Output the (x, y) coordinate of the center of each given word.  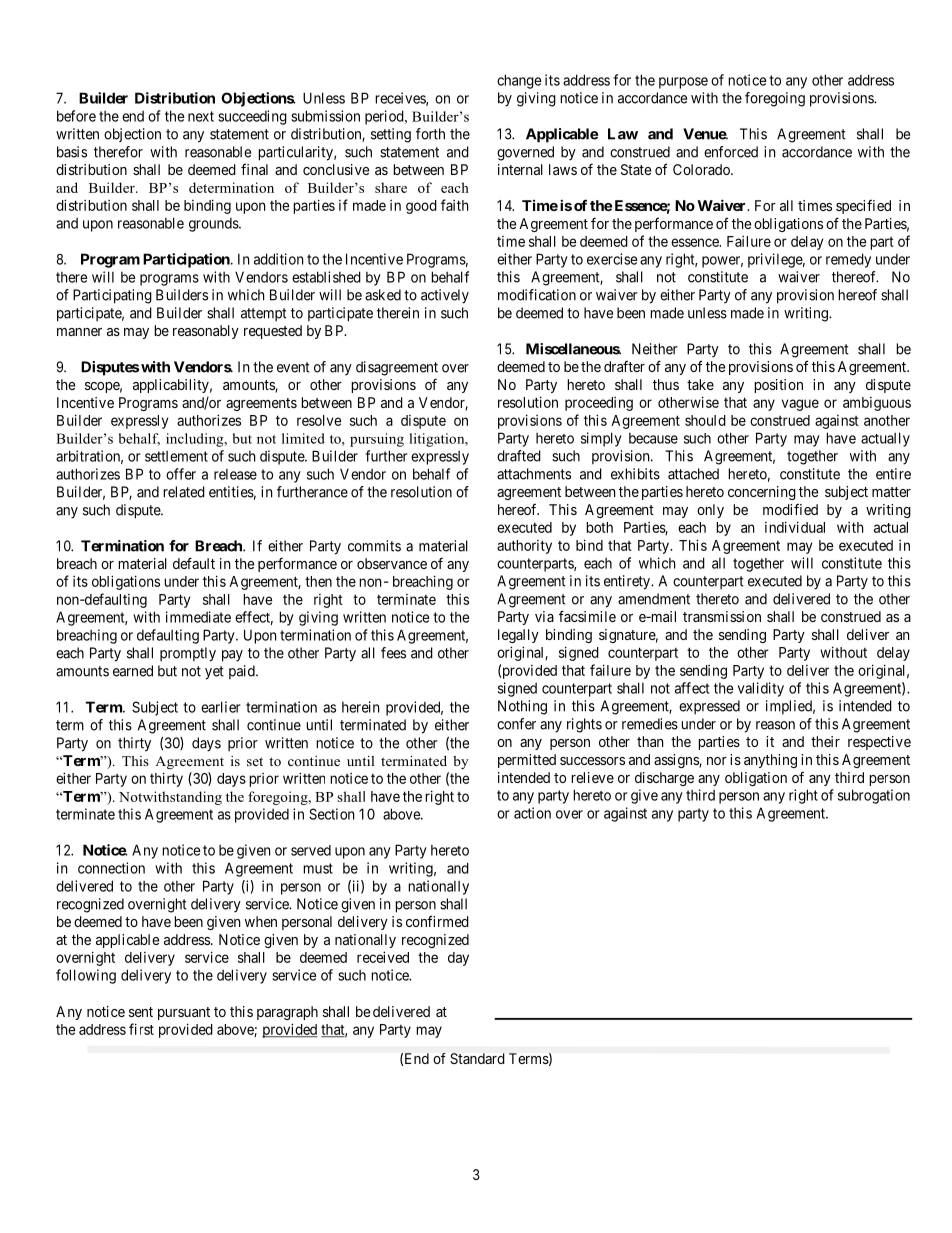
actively (445, 296)
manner (79, 332)
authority (524, 547)
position (778, 386)
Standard (477, 1058)
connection (111, 868)
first (141, 1029)
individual (795, 527)
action (532, 813)
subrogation (874, 796)
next (201, 116)
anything (770, 761)
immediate (198, 617)
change (519, 81)
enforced (731, 152)
